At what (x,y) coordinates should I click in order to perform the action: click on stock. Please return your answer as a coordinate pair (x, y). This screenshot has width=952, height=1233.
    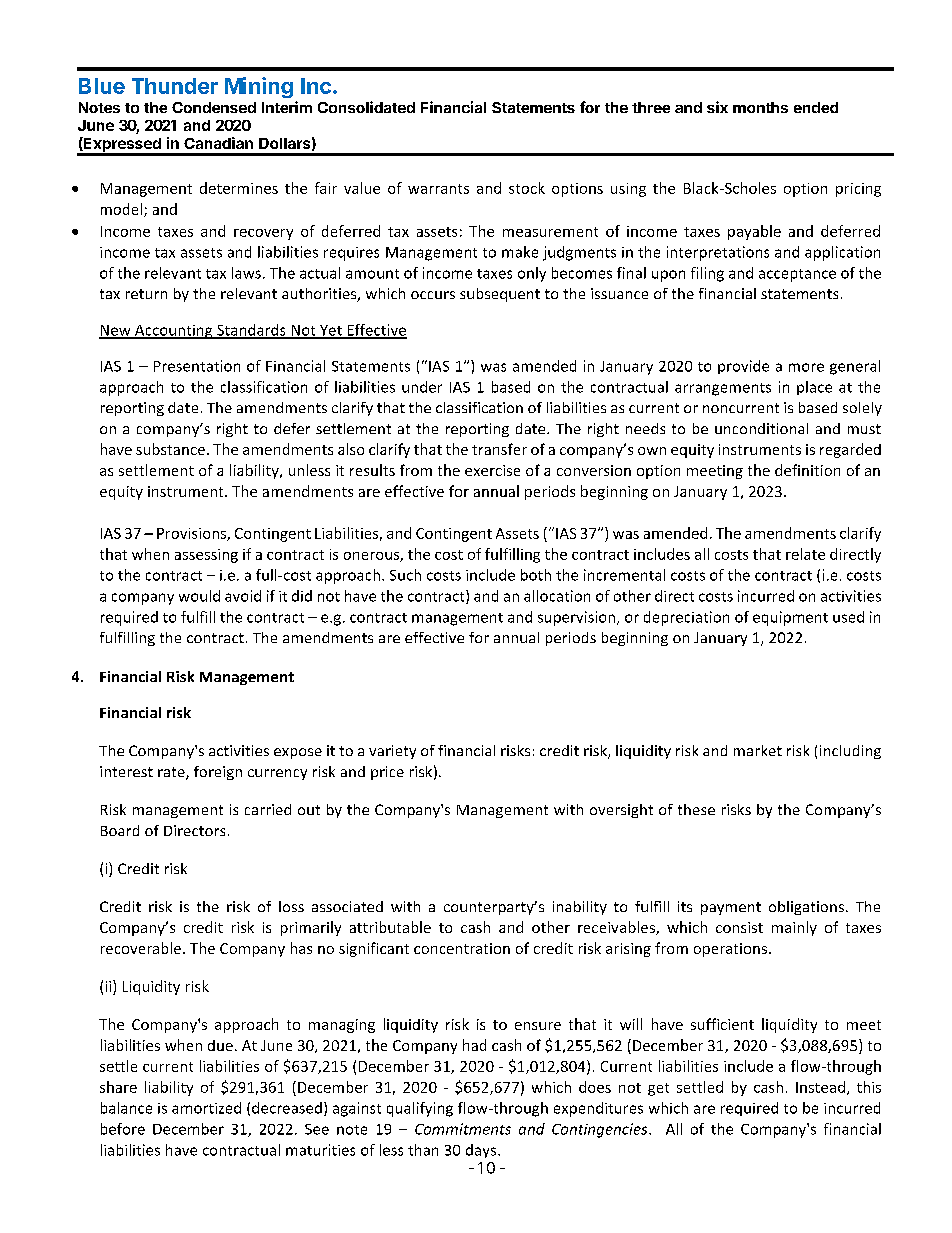
    Looking at the image, I should click on (527, 188).
